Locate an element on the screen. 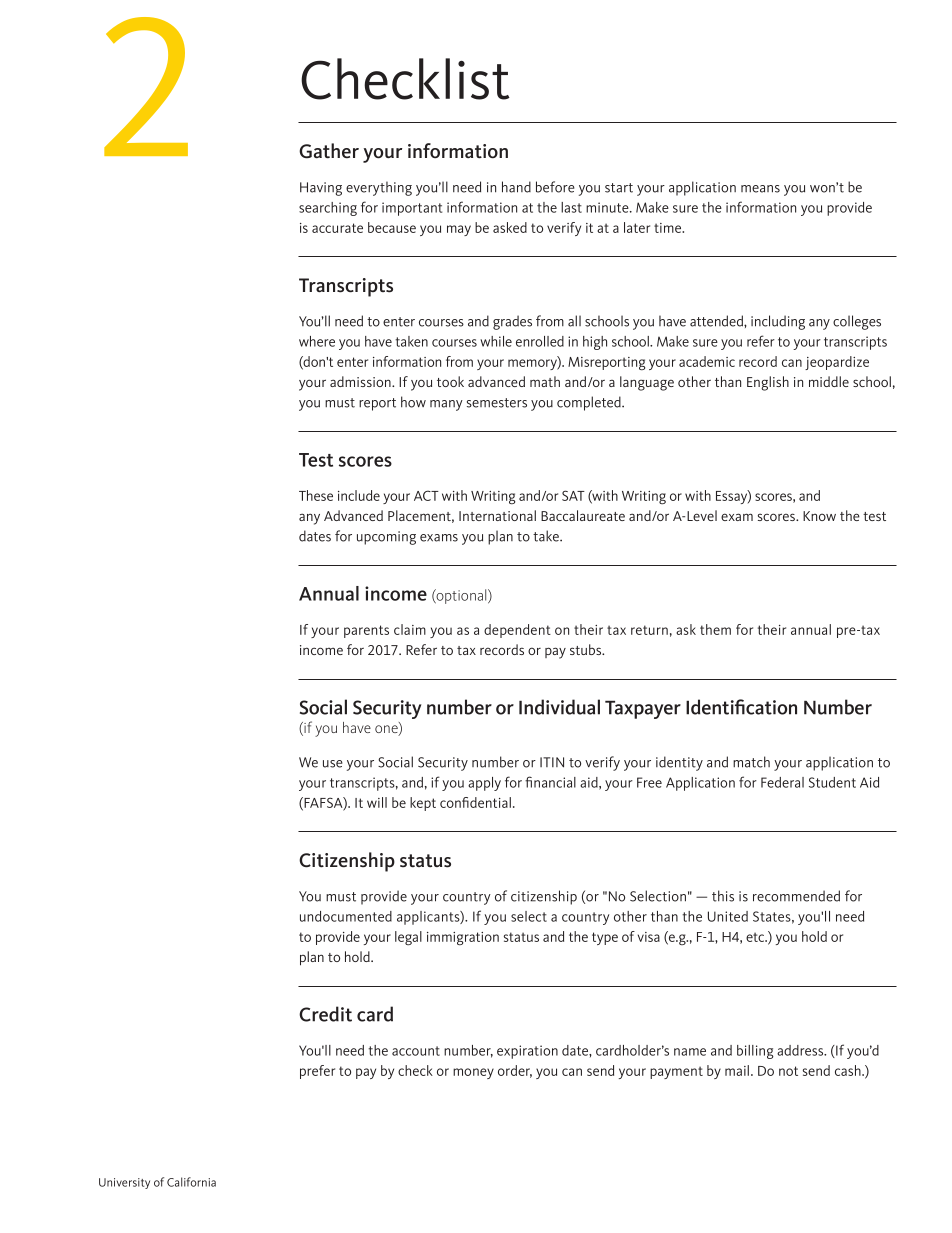 Image resolution: width=952 pixels, height=1233 pixels. These is located at coordinates (316, 495).
